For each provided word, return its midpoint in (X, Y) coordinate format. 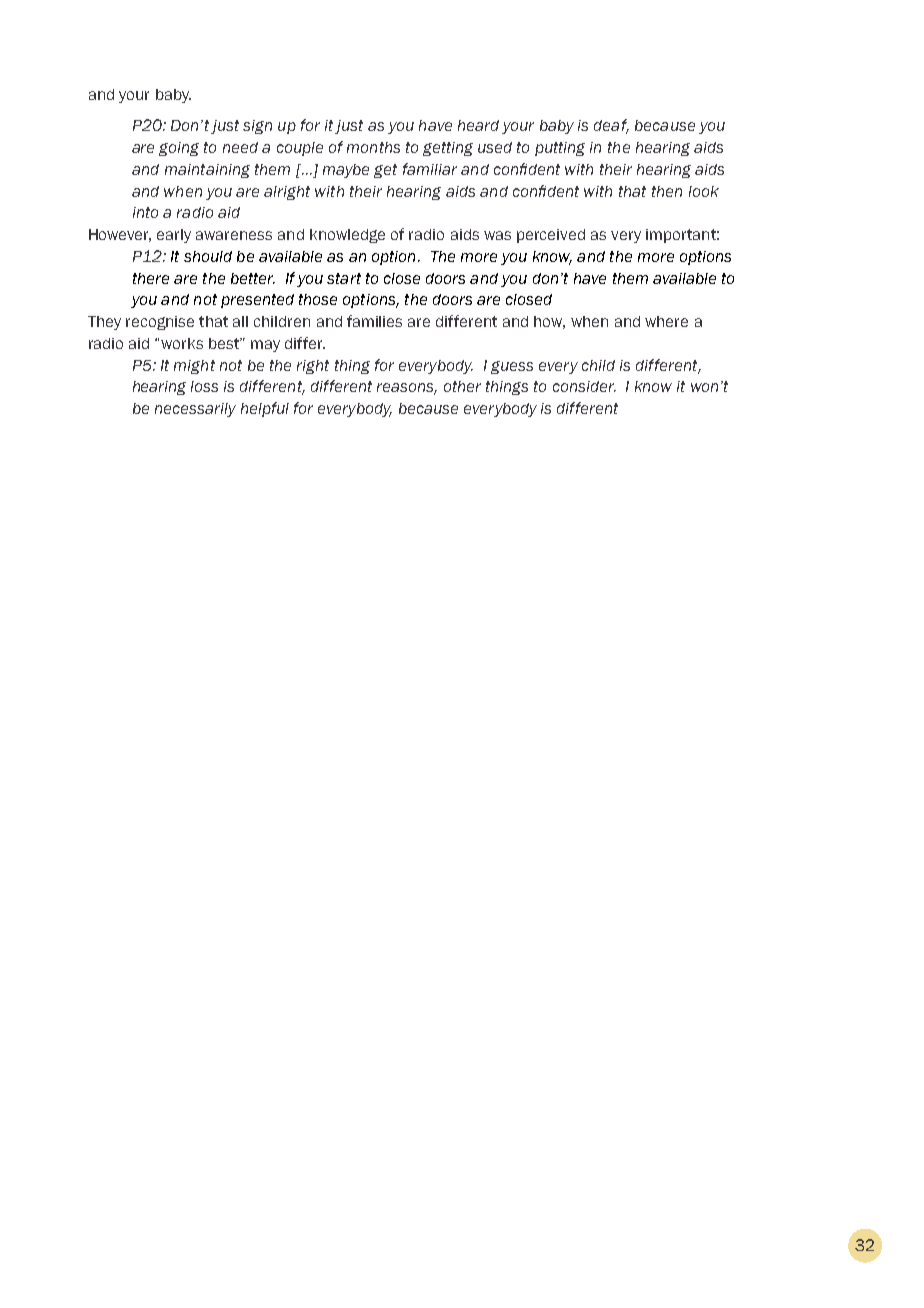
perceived (551, 236)
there (151, 278)
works (182, 343)
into (145, 212)
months (373, 147)
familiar (430, 169)
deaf (611, 126)
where (666, 321)
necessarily (195, 410)
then (667, 191)
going (179, 149)
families (374, 321)
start (344, 278)
